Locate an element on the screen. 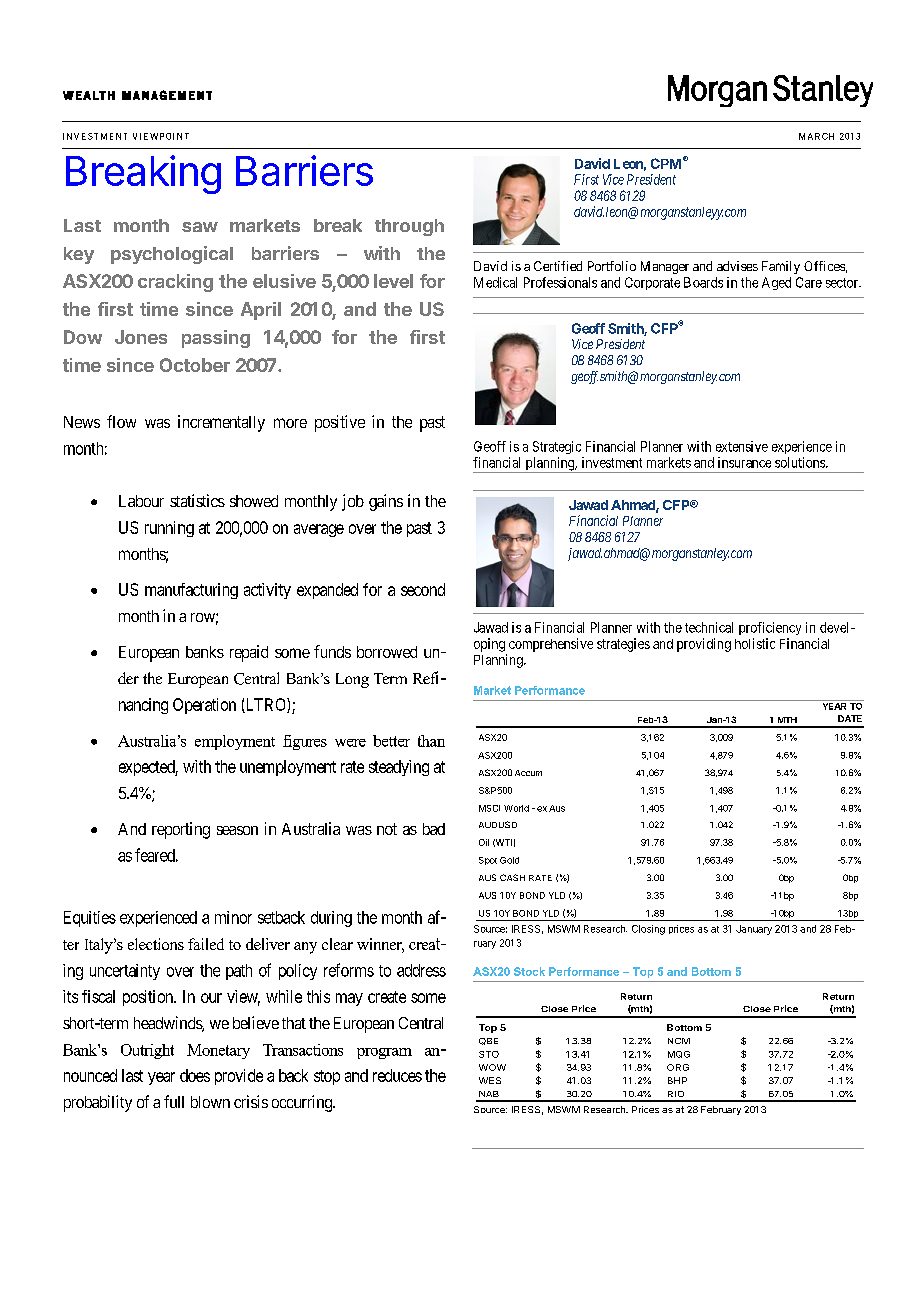 Image resolution: width=924 pixels, height=1307 pixels. MARCH is located at coordinates (816, 136).
